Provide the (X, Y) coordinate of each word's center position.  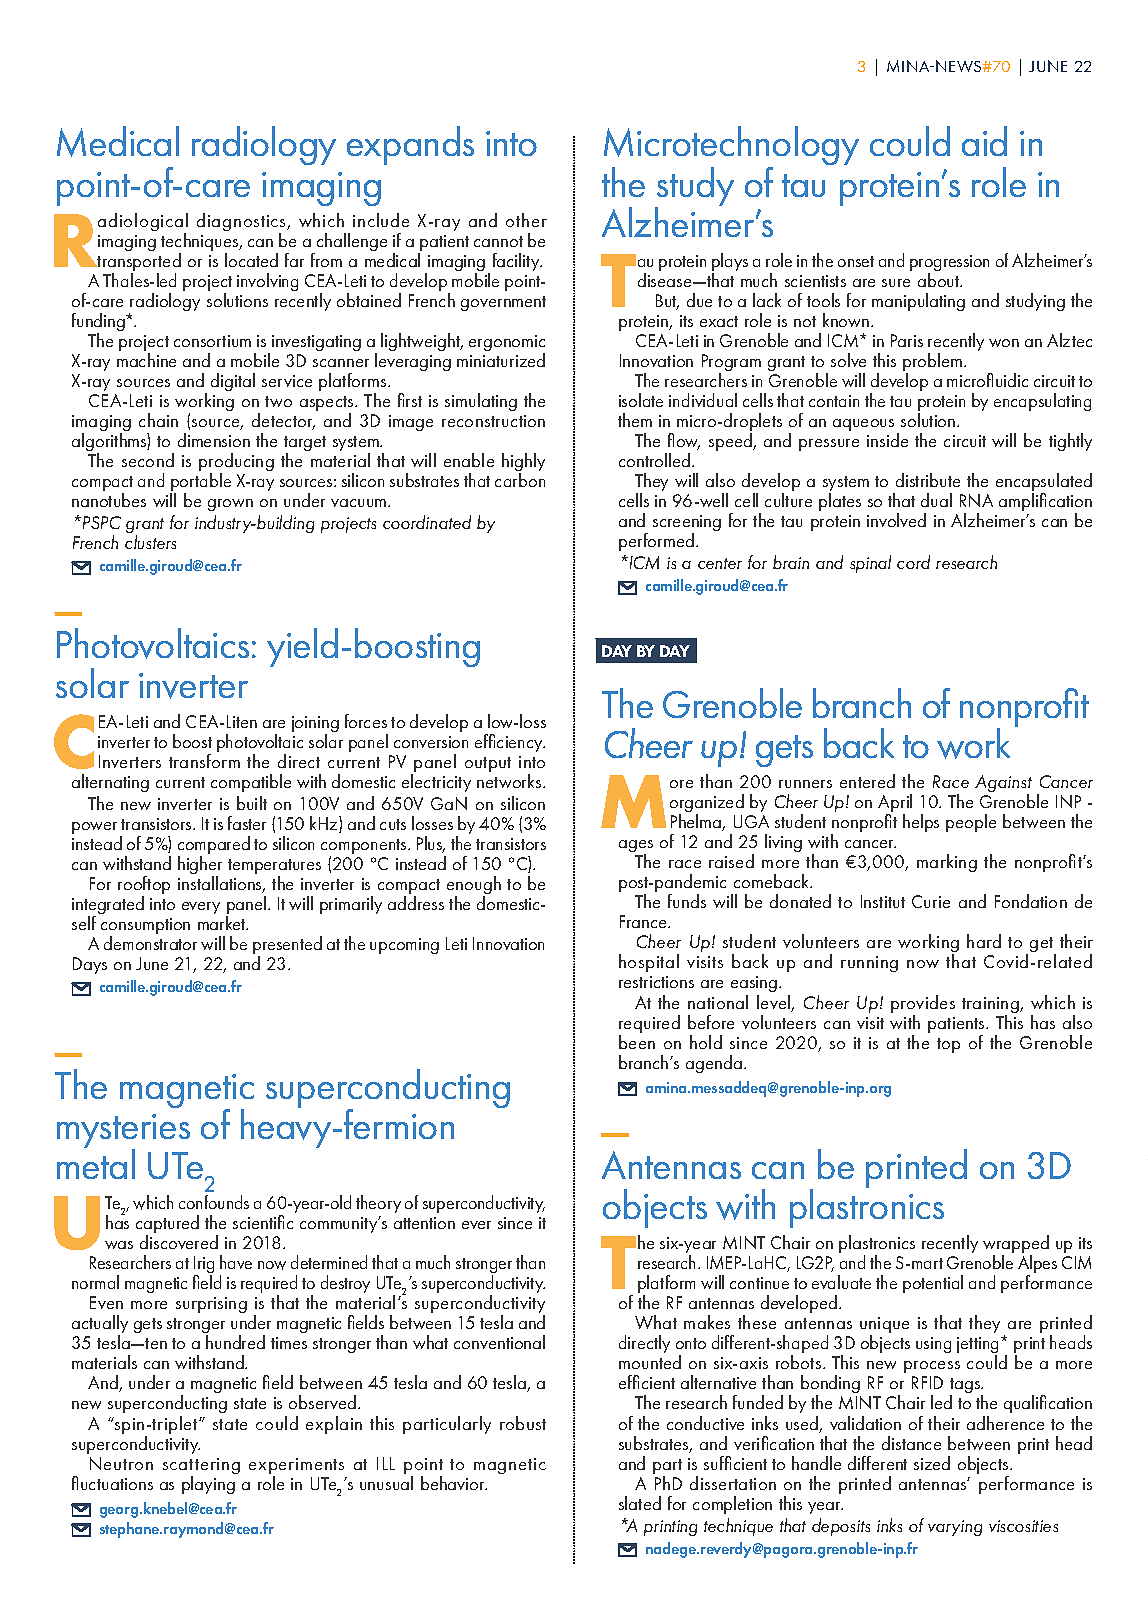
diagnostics (243, 223)
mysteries (123, 1132)
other (526, 220)
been (637, 1042)
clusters (150, 542)
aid (984, 141)
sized (932, 1463)
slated (640, 1503)
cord (913, 562)
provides (923, 1005)
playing (208, 1485)
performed (658, 542)
